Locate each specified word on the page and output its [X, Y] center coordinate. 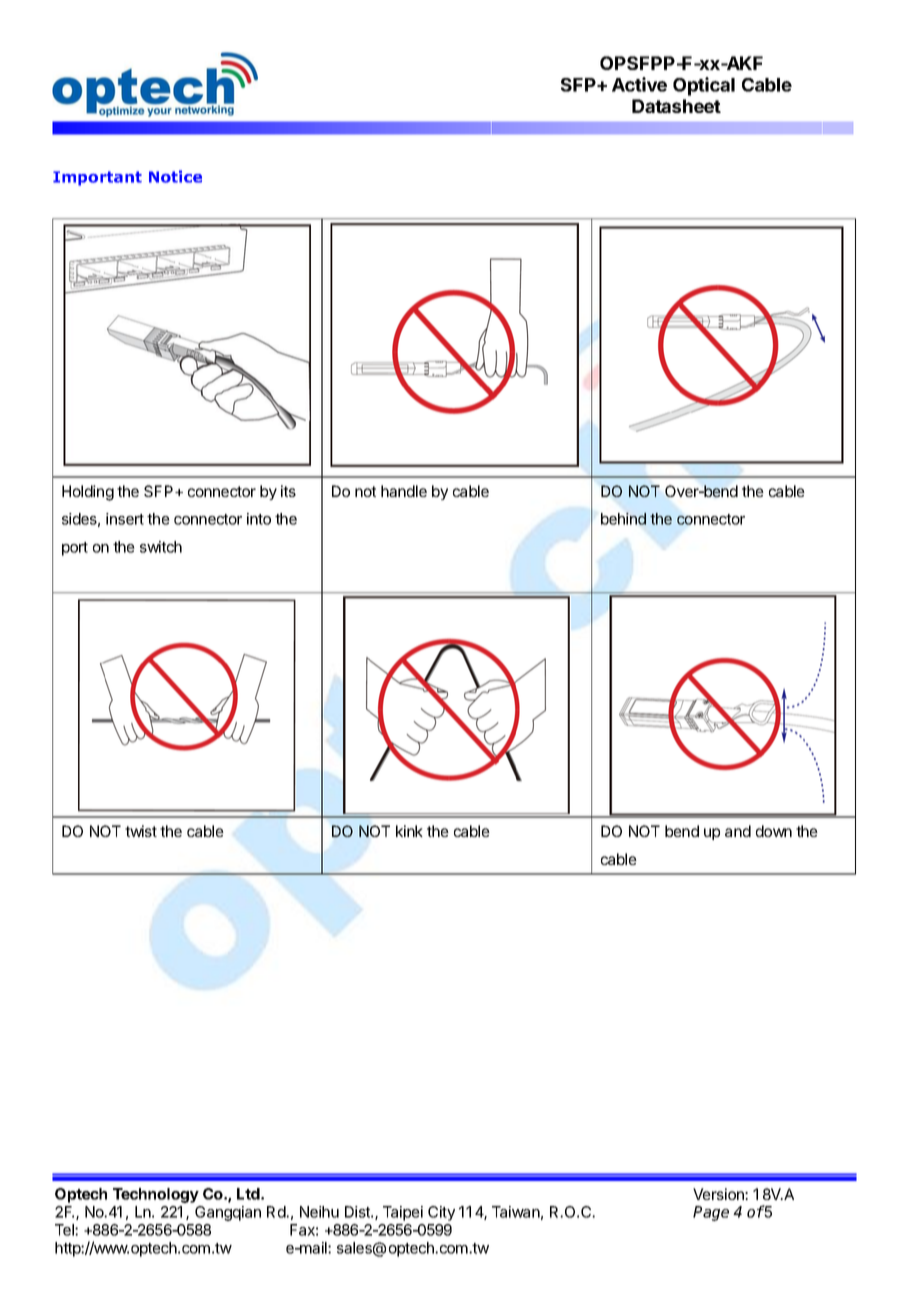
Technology [156, 1195]
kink [409, 831]
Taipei [403, 1213]
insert [125, 519]
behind [623, 519]
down [774, 831]
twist [141, 831]
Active [639, 84]
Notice [175, 176]
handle [404, 491]
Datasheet [676, 106]
